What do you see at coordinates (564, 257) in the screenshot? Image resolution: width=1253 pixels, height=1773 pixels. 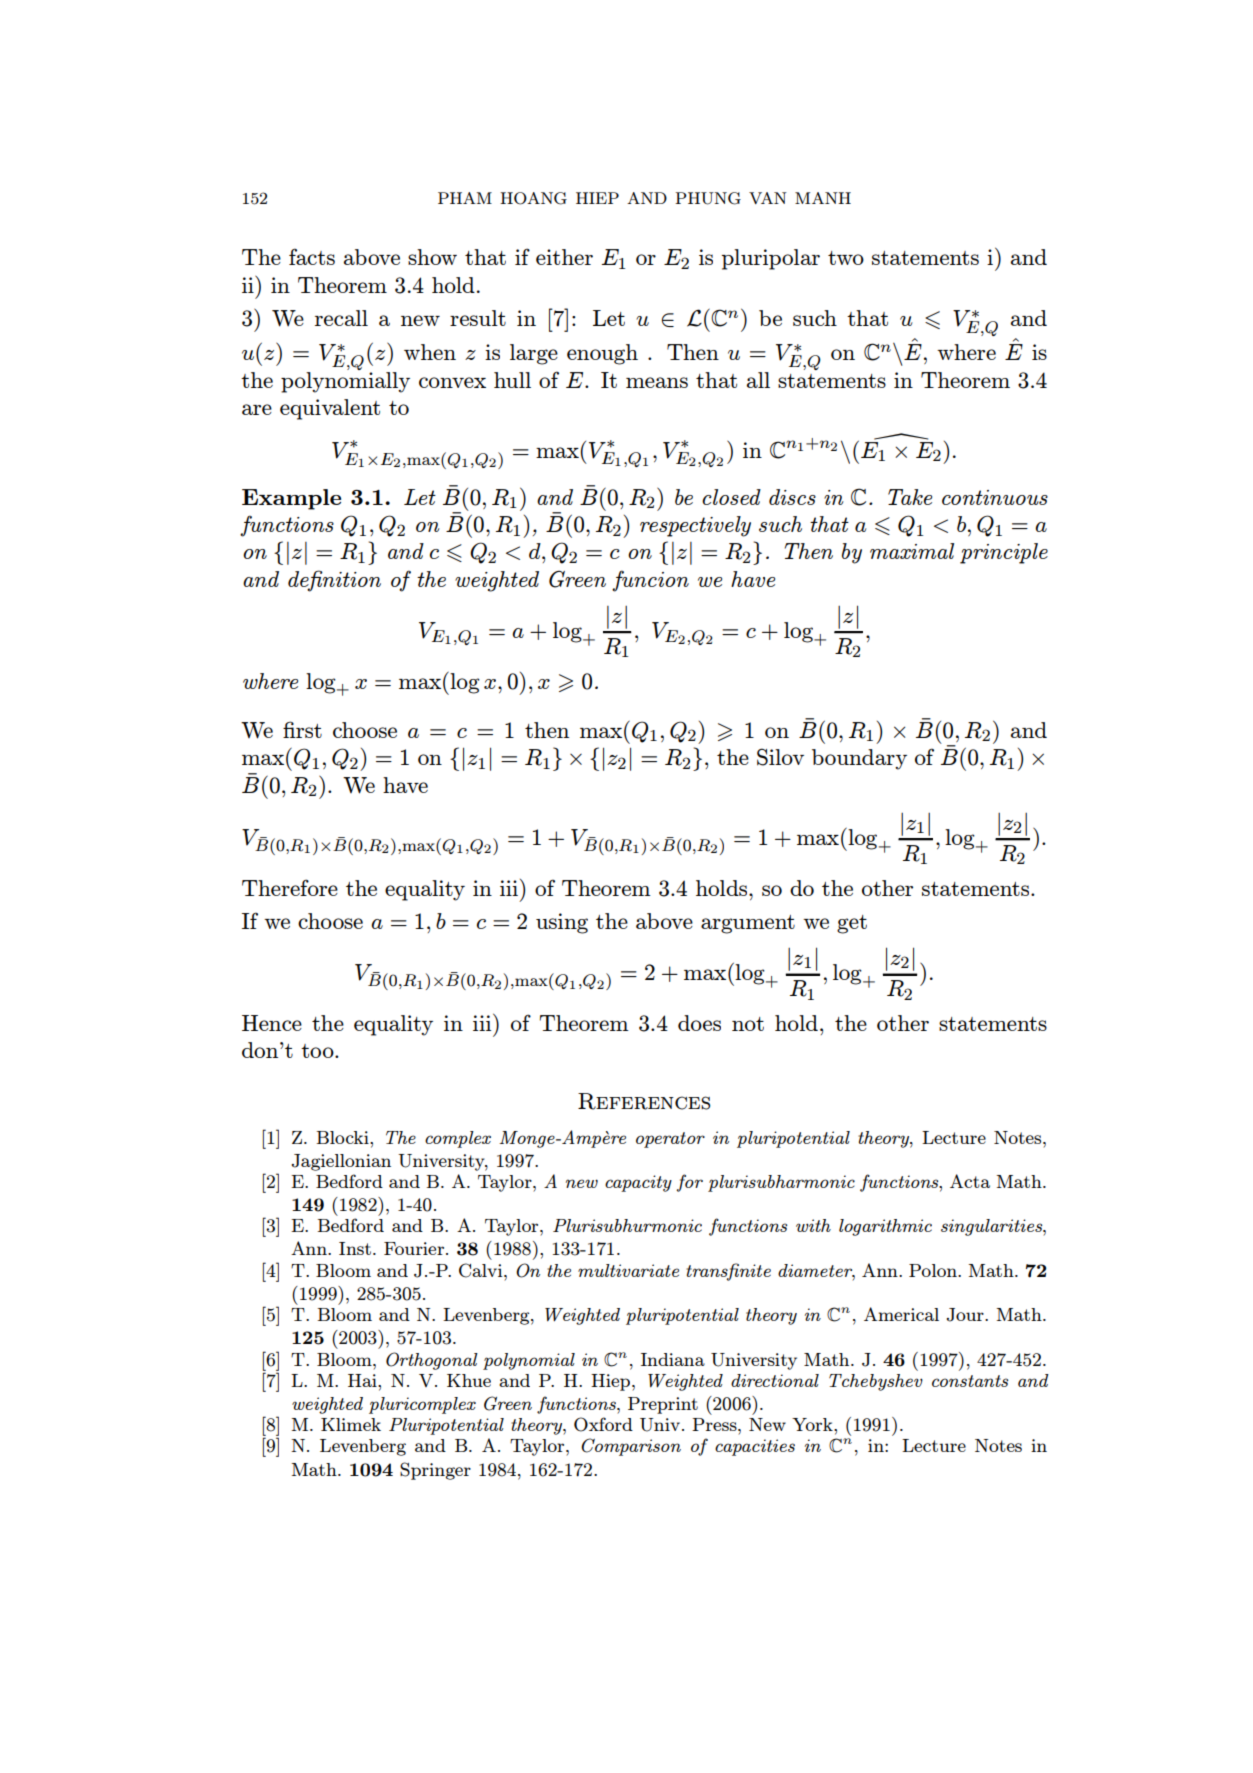 I see `either` at bounding box center [564, 257].
